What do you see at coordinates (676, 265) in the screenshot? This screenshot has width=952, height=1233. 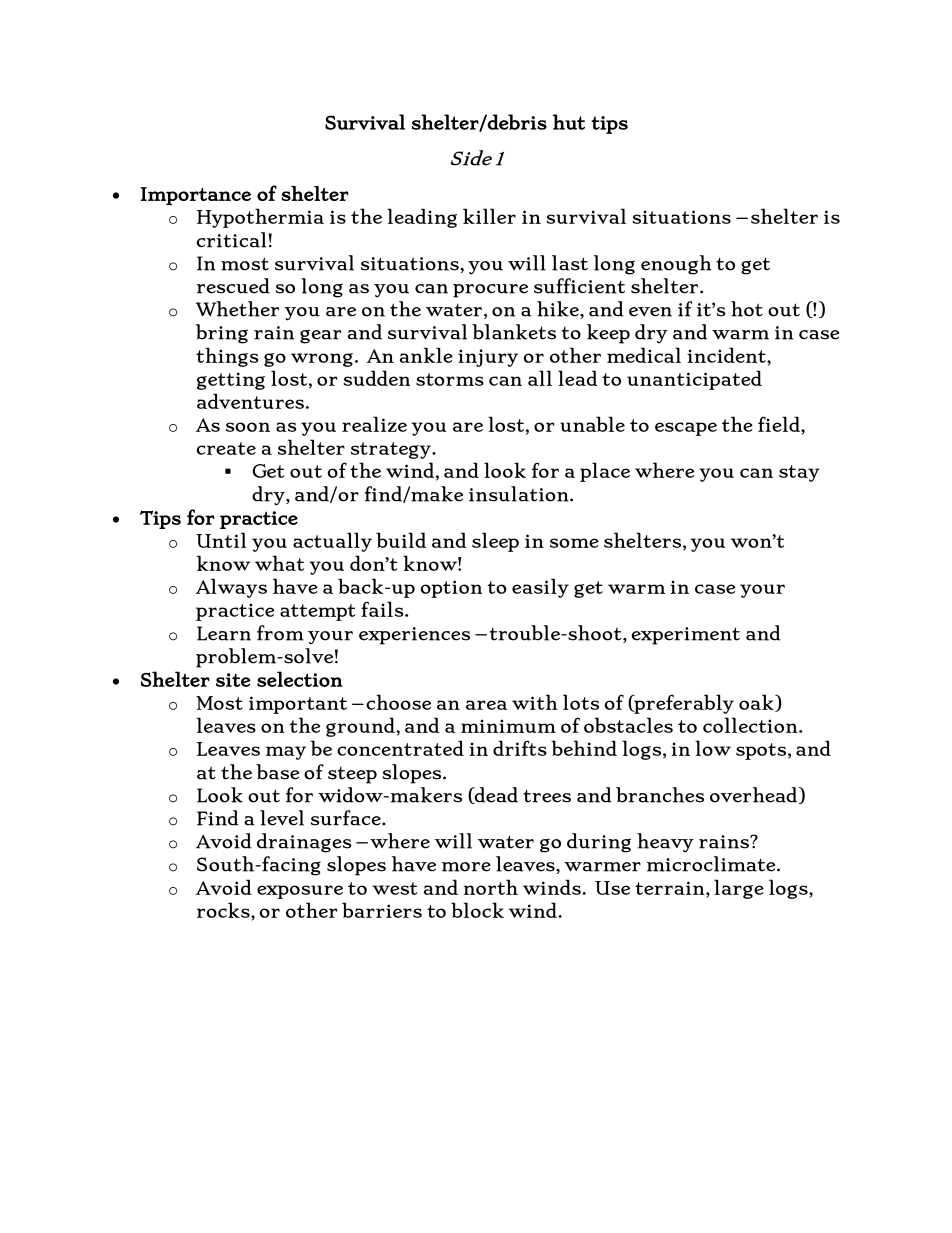 I see `enough` at bounding box center [676, 265].
